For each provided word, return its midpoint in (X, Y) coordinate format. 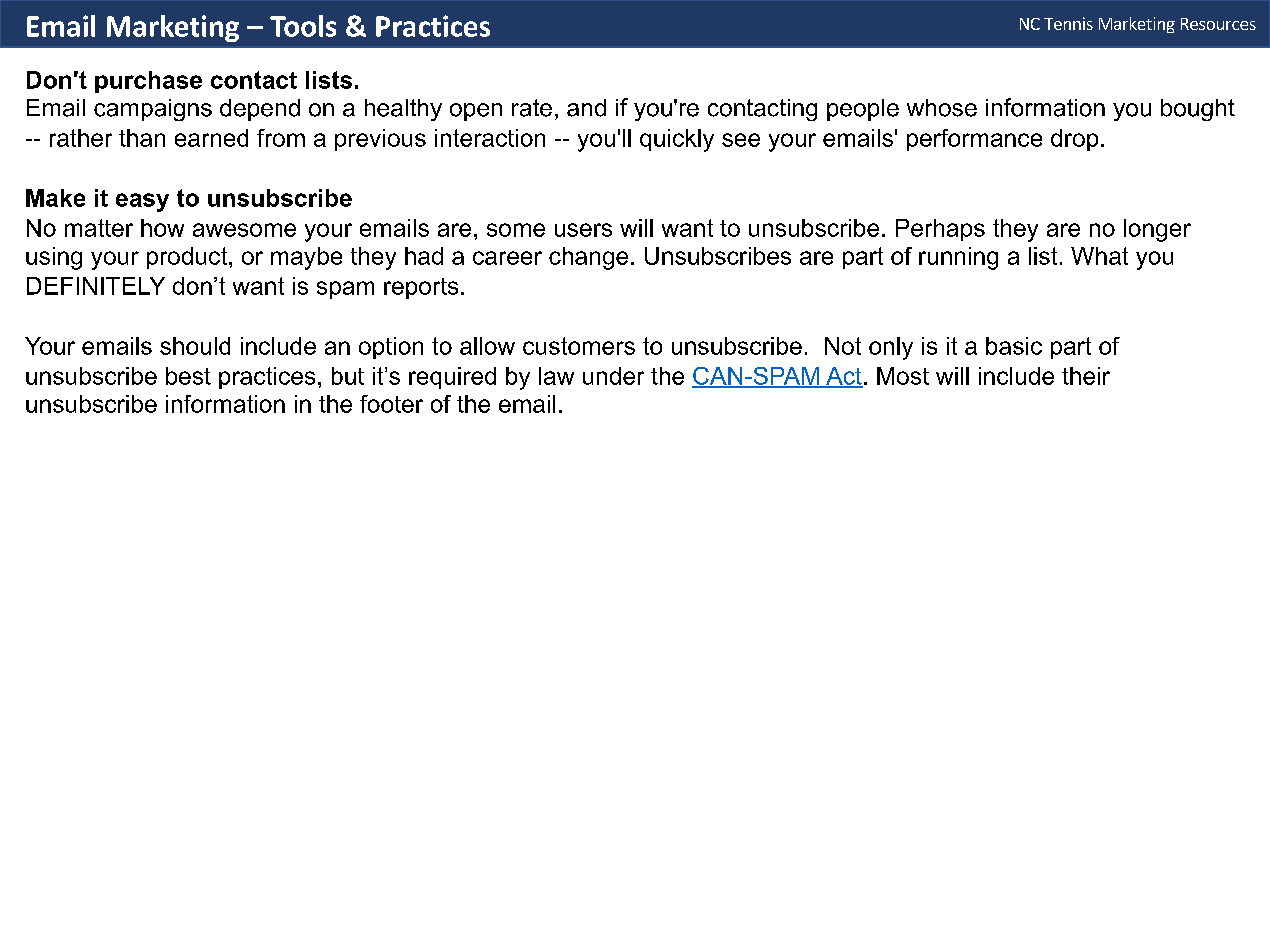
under (613, 376)
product (188, 258)
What (1099, 256)
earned (211, 138)
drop (1074, 140)
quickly (677, 140)
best (188, 376)
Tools (303, 26)
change (588, 258)
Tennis (1068, 23)
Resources (1218, 24)
